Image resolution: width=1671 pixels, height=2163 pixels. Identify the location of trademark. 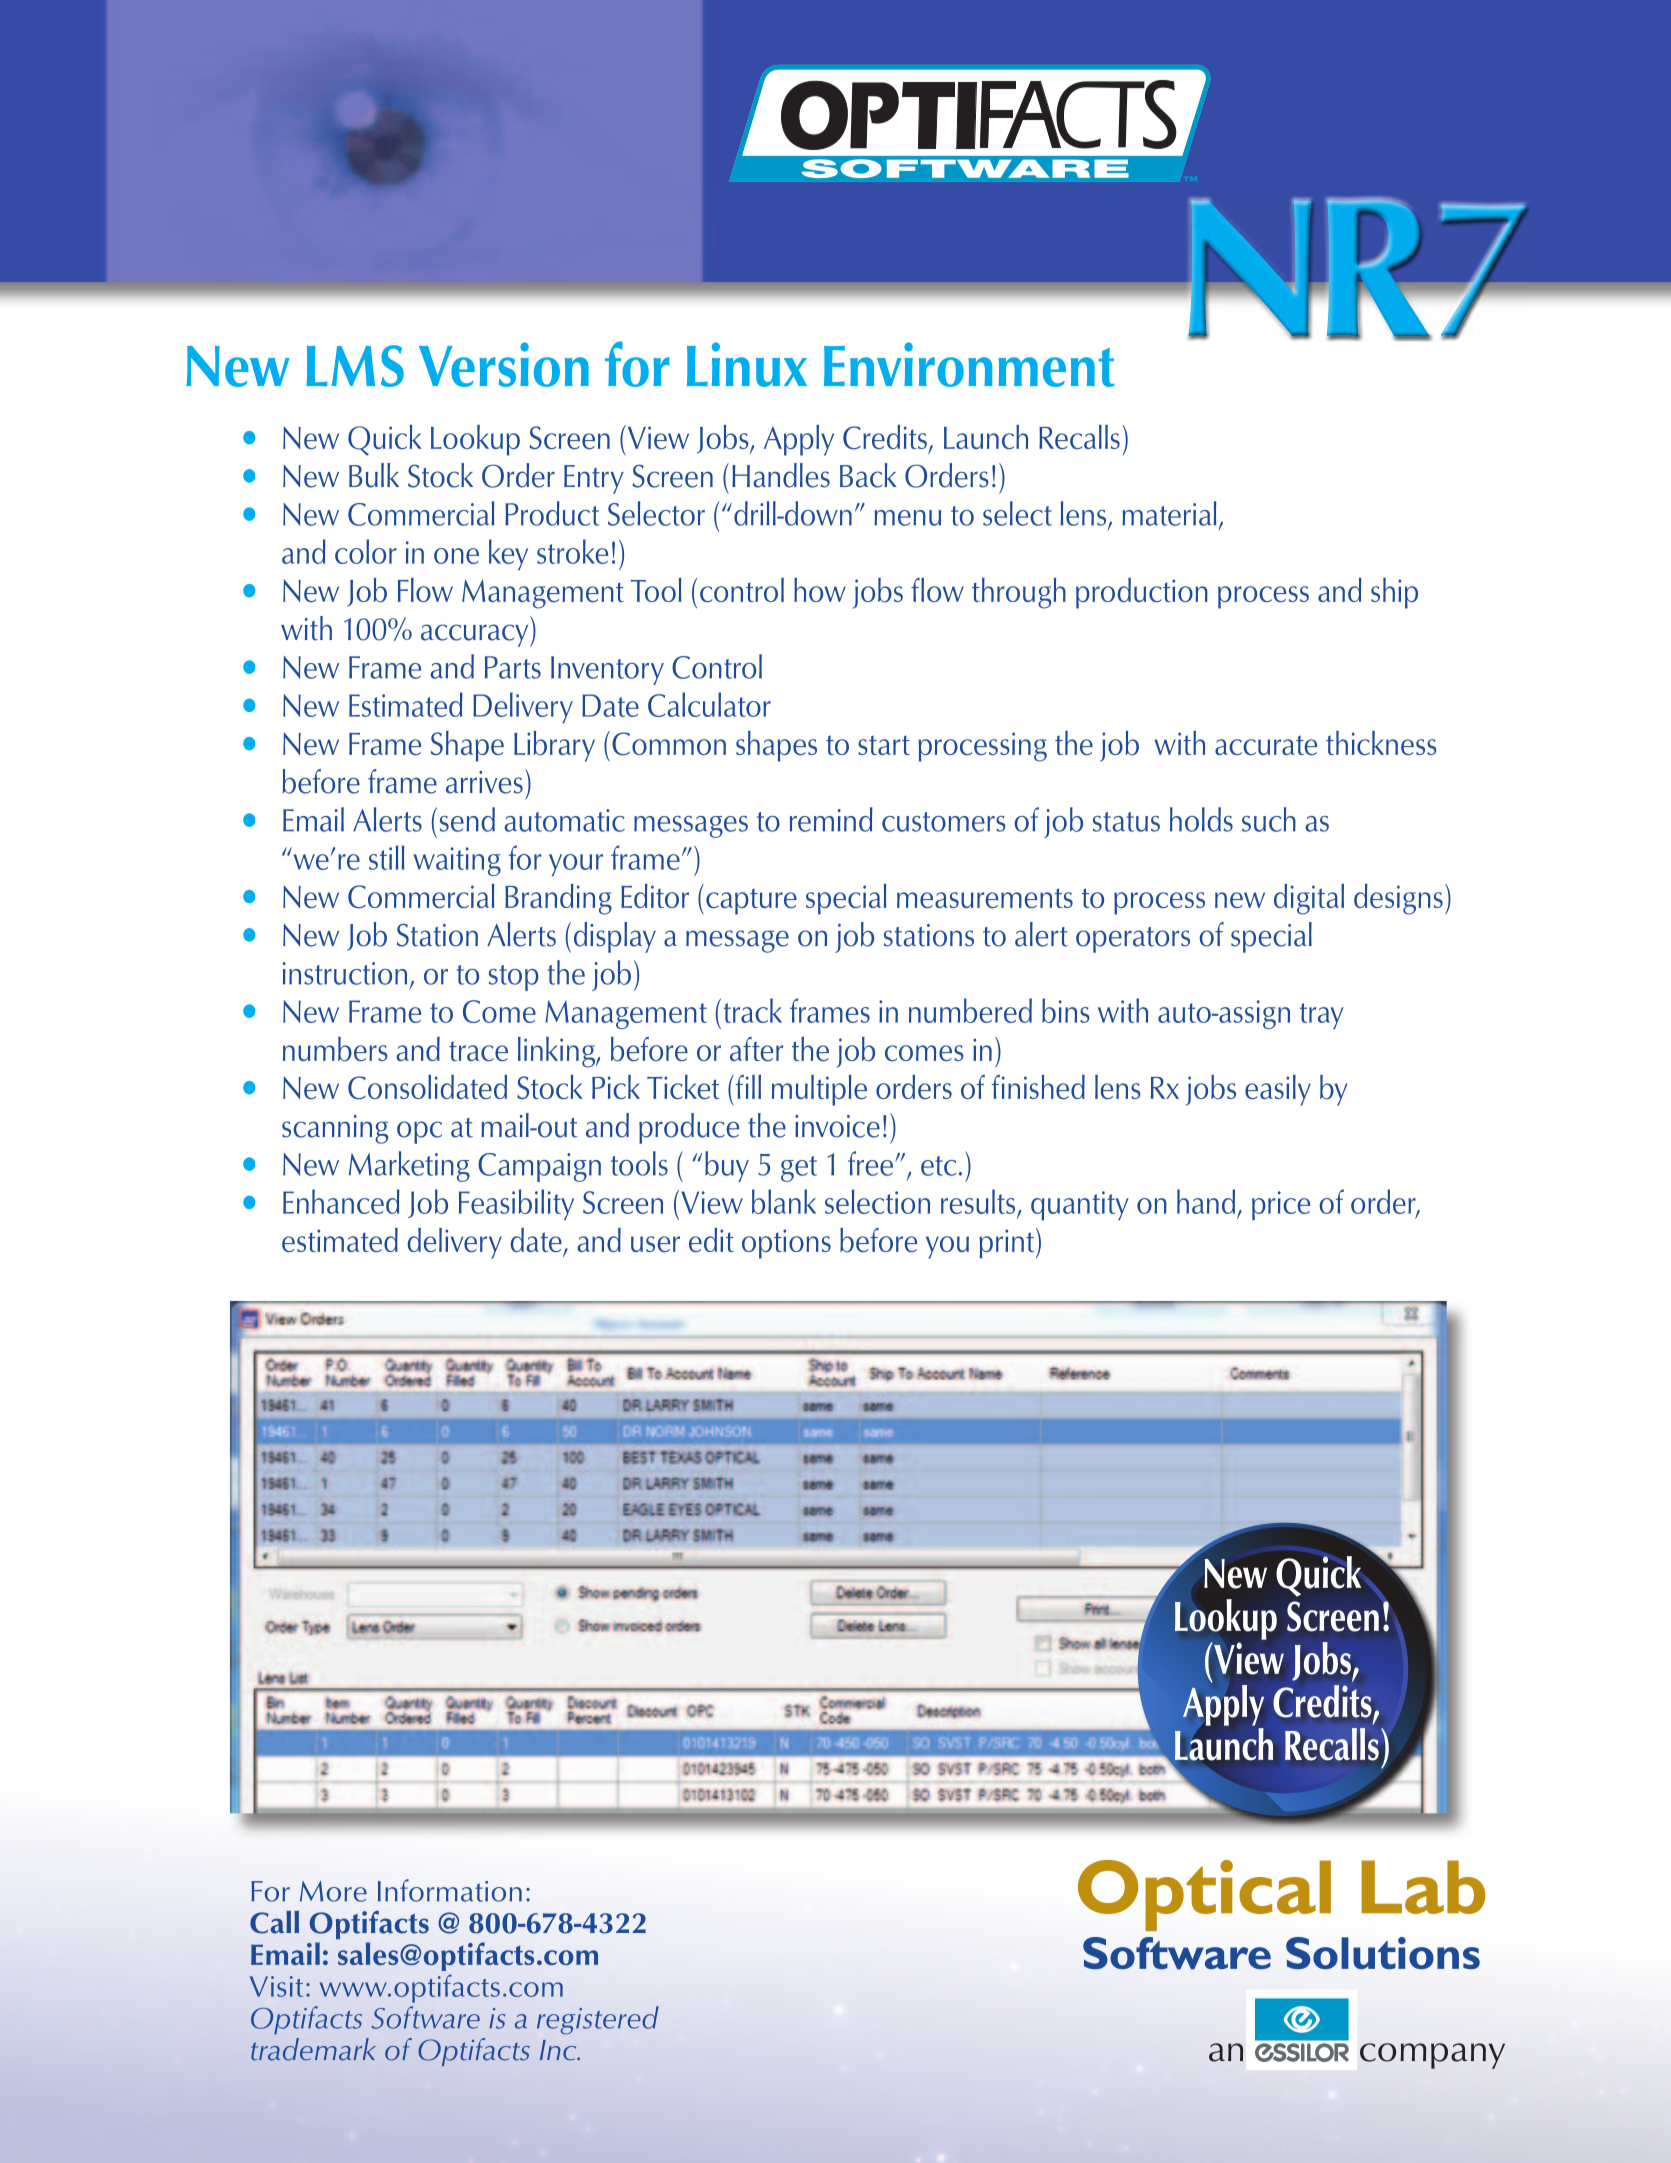
(313, 2049).
